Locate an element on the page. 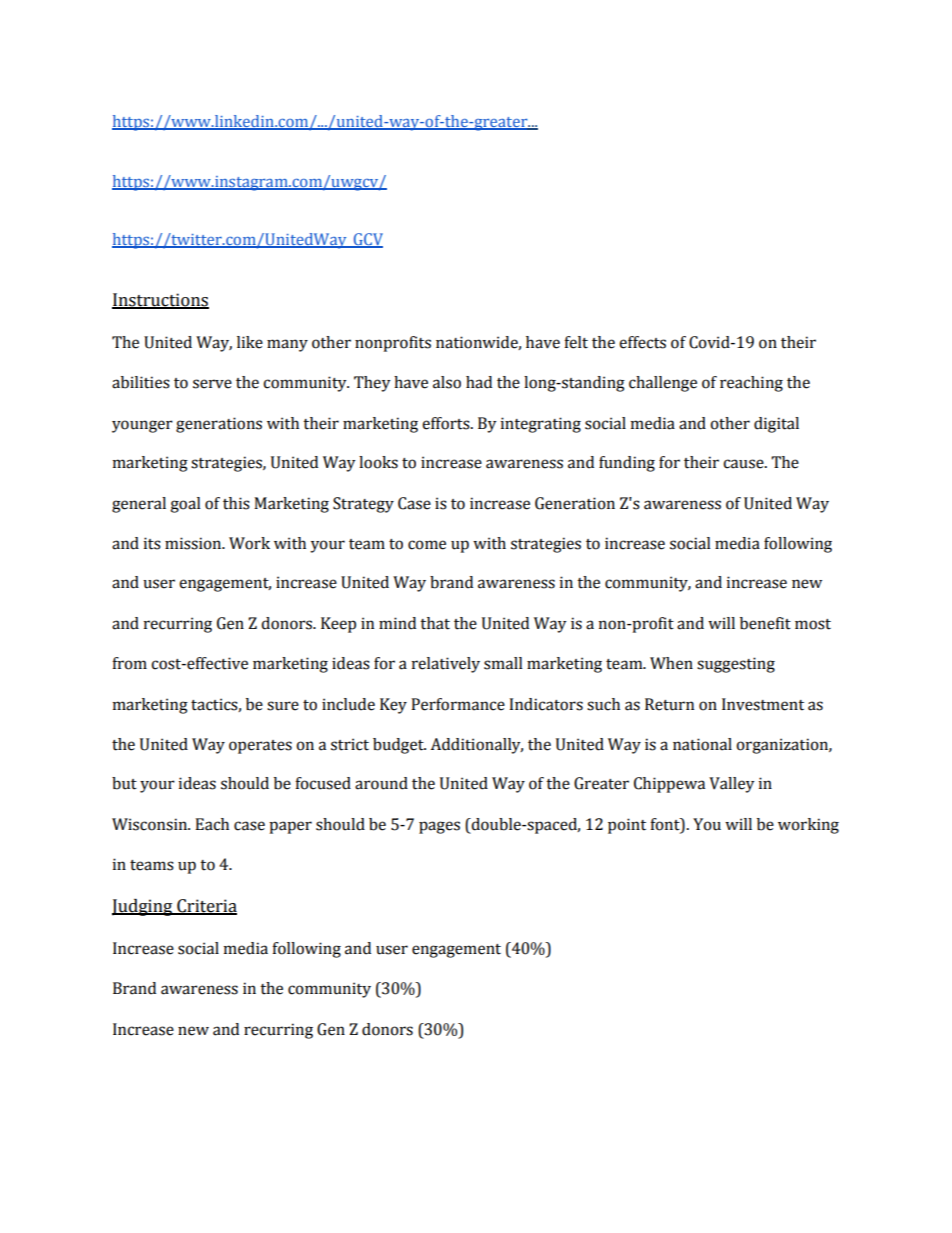 The width and height of the page is (952, 1233). that is located at coordinates (435, 623).
